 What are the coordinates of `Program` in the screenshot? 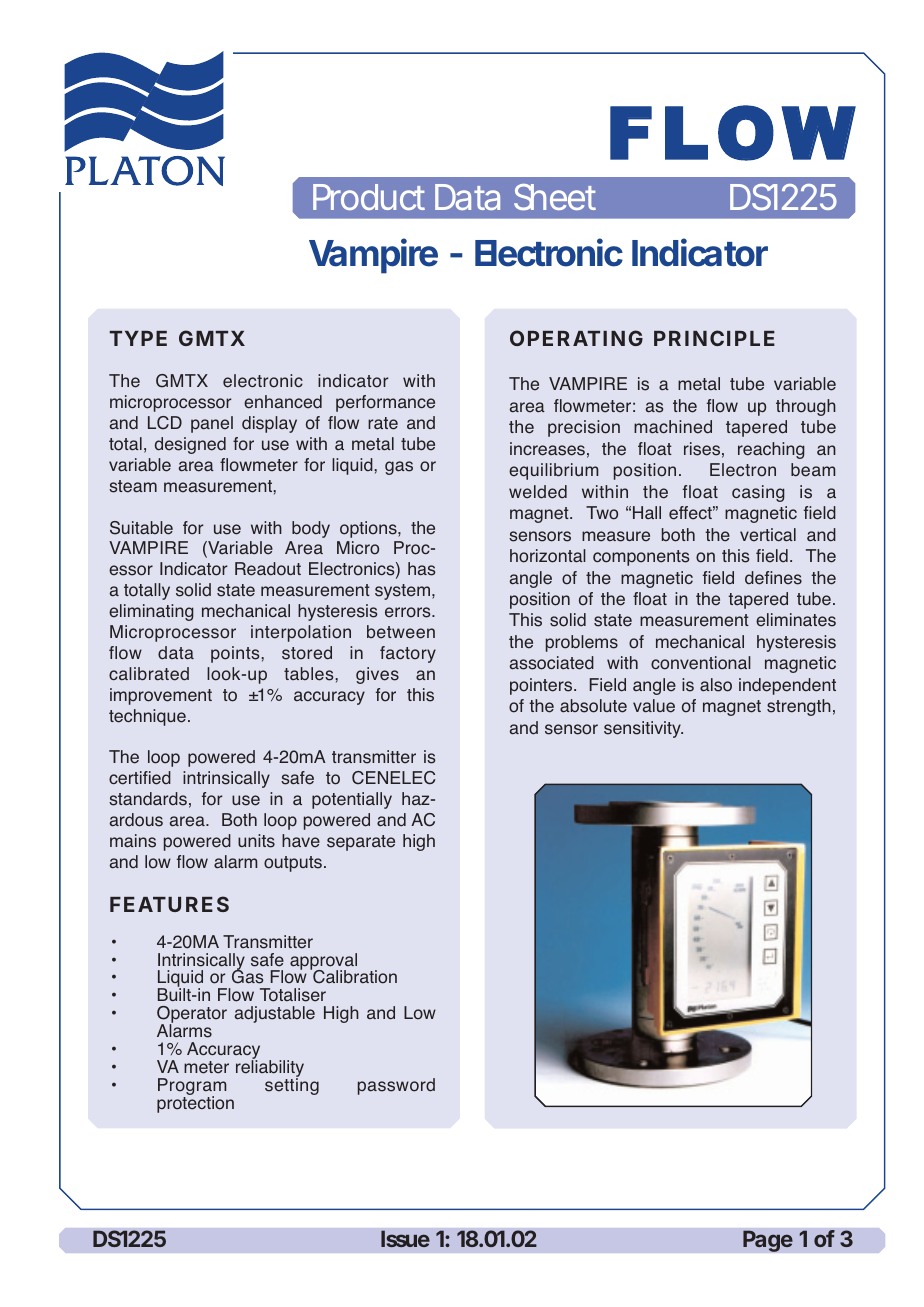 It's located at (192, 1088).
